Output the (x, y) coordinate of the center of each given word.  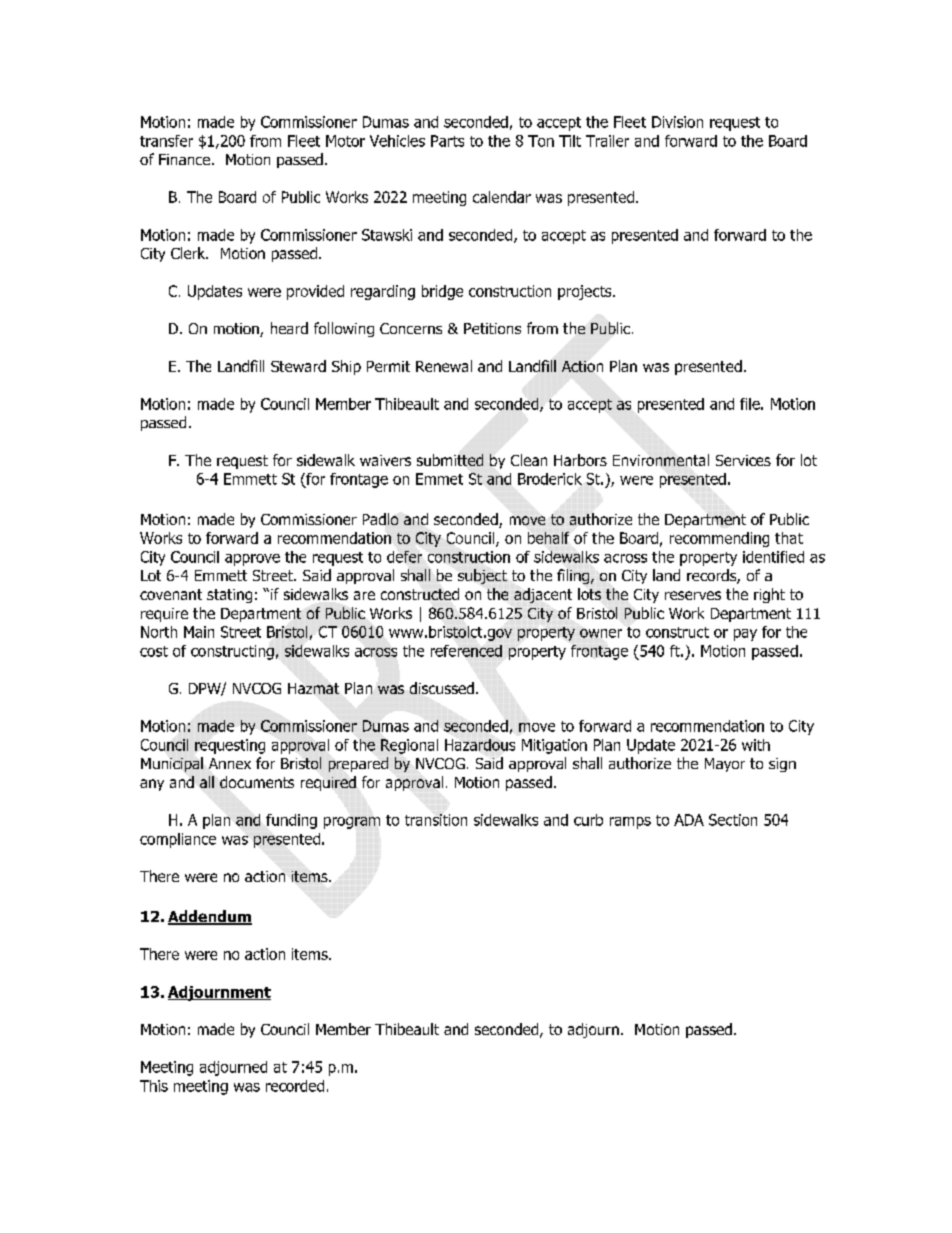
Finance (186, 159)
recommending (719, 539)
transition (436, 820)
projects (586, 292)
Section (733, 820)
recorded (295, 1086)
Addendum (210, 917)
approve (252, 560)
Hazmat (313, 688)
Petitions (492, 328)
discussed (442, 688)
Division (677, 122)
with (756, 745)
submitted (450, 460)
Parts (447, 141)
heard (289, 328)
